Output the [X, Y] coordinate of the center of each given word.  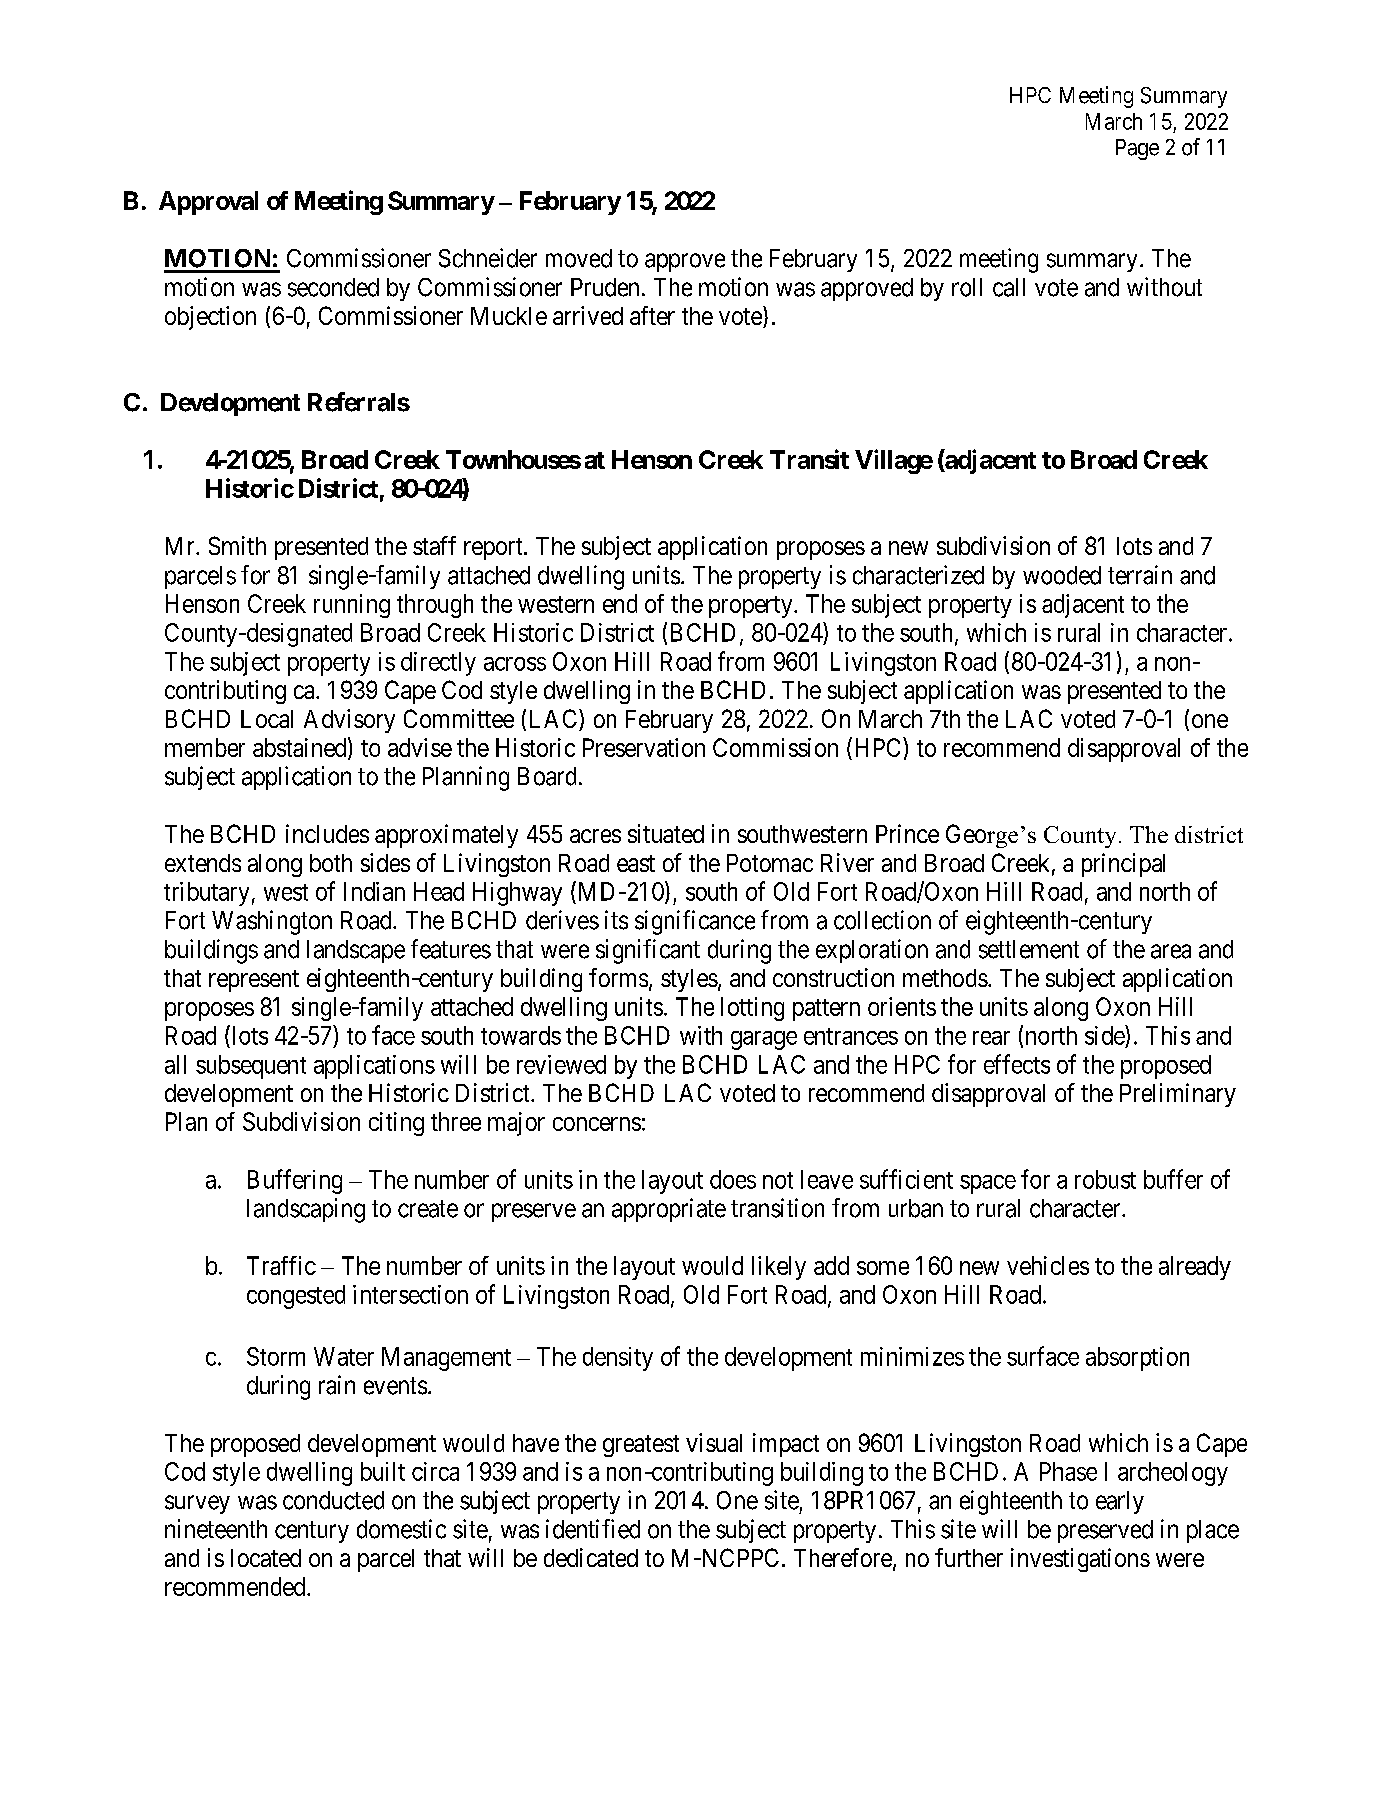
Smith [237, 545]
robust [1105, 1179]
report [494, 549]
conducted [333, 1500]
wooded [1062, 575]
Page [1137, 149]
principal [1123, 865]
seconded [333, 287]
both [331, 863]
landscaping [306, 1210]
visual [714, 1442]
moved [579, 258]
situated [666, 833]
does [733, 1179]
